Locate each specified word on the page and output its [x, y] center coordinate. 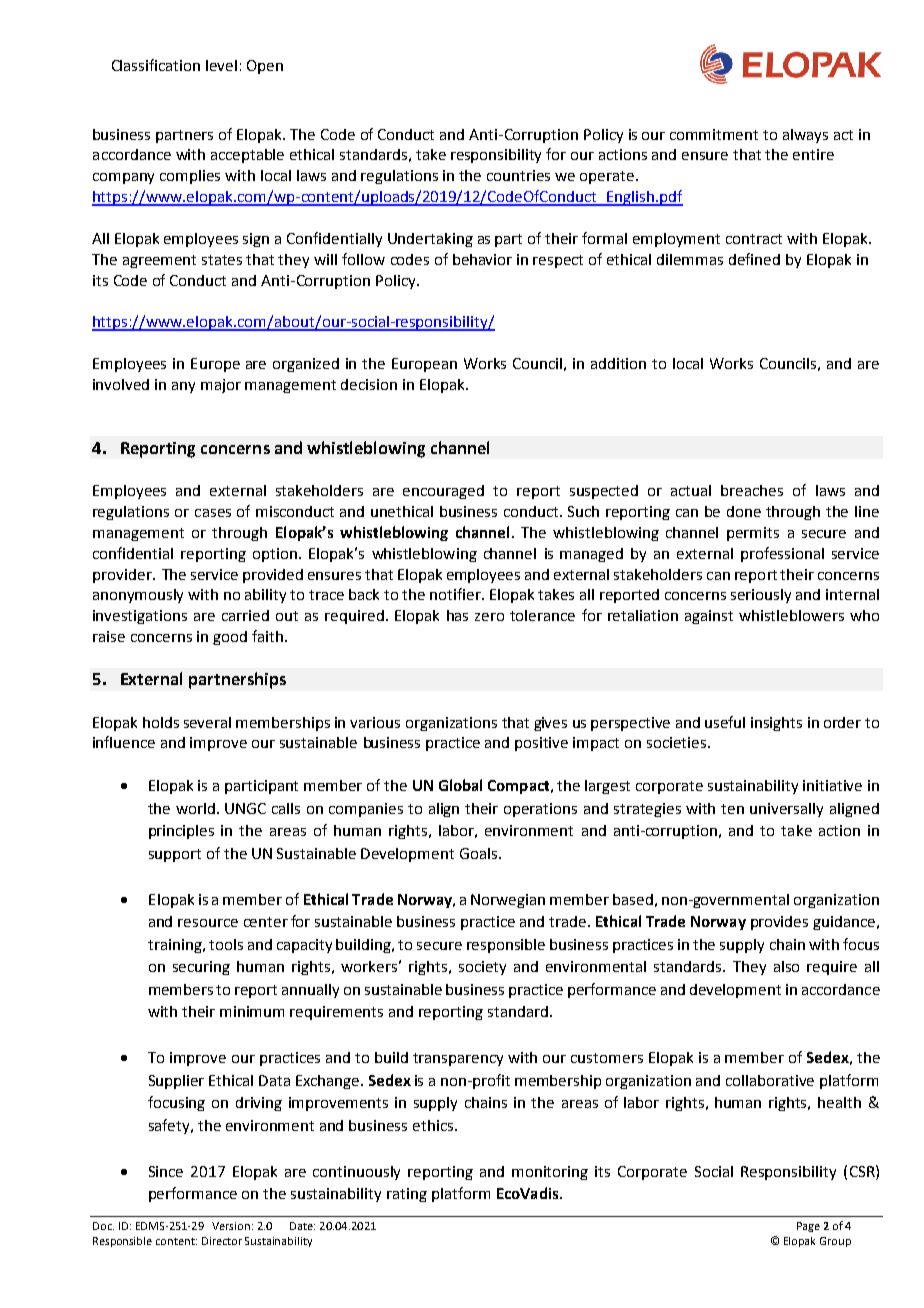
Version [231, 1226]
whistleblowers [791, 615]
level [221, 65]
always [805, 136]
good [230, 638]
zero [489, 617]
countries [518, 175]
